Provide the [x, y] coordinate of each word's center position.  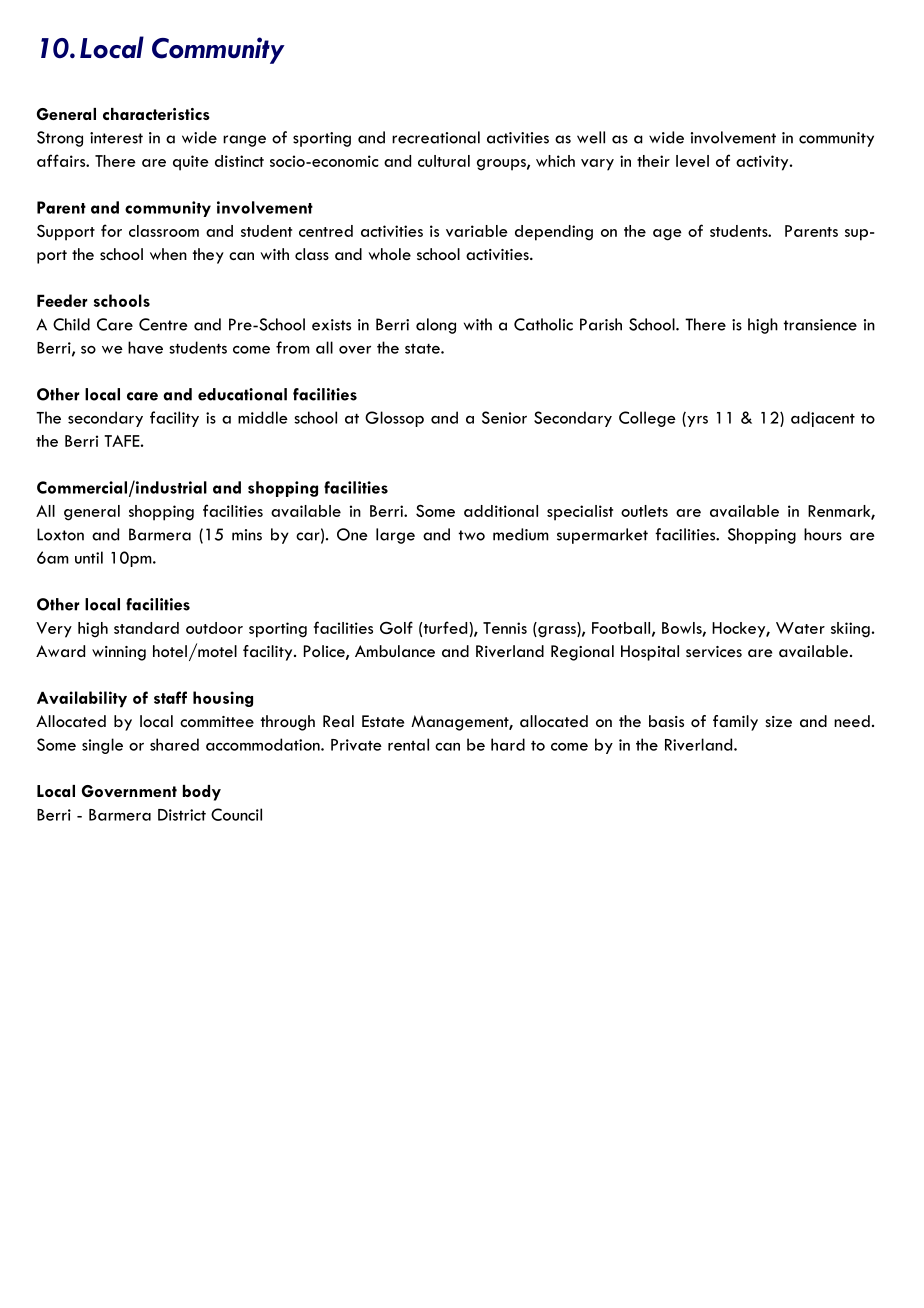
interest [116, 138]
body [202, 793]
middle [263, 417]
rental [408, 744]
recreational [436, 137]
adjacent [823, 419]
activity [763, 163]
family [735, 723]
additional [501, 511]
